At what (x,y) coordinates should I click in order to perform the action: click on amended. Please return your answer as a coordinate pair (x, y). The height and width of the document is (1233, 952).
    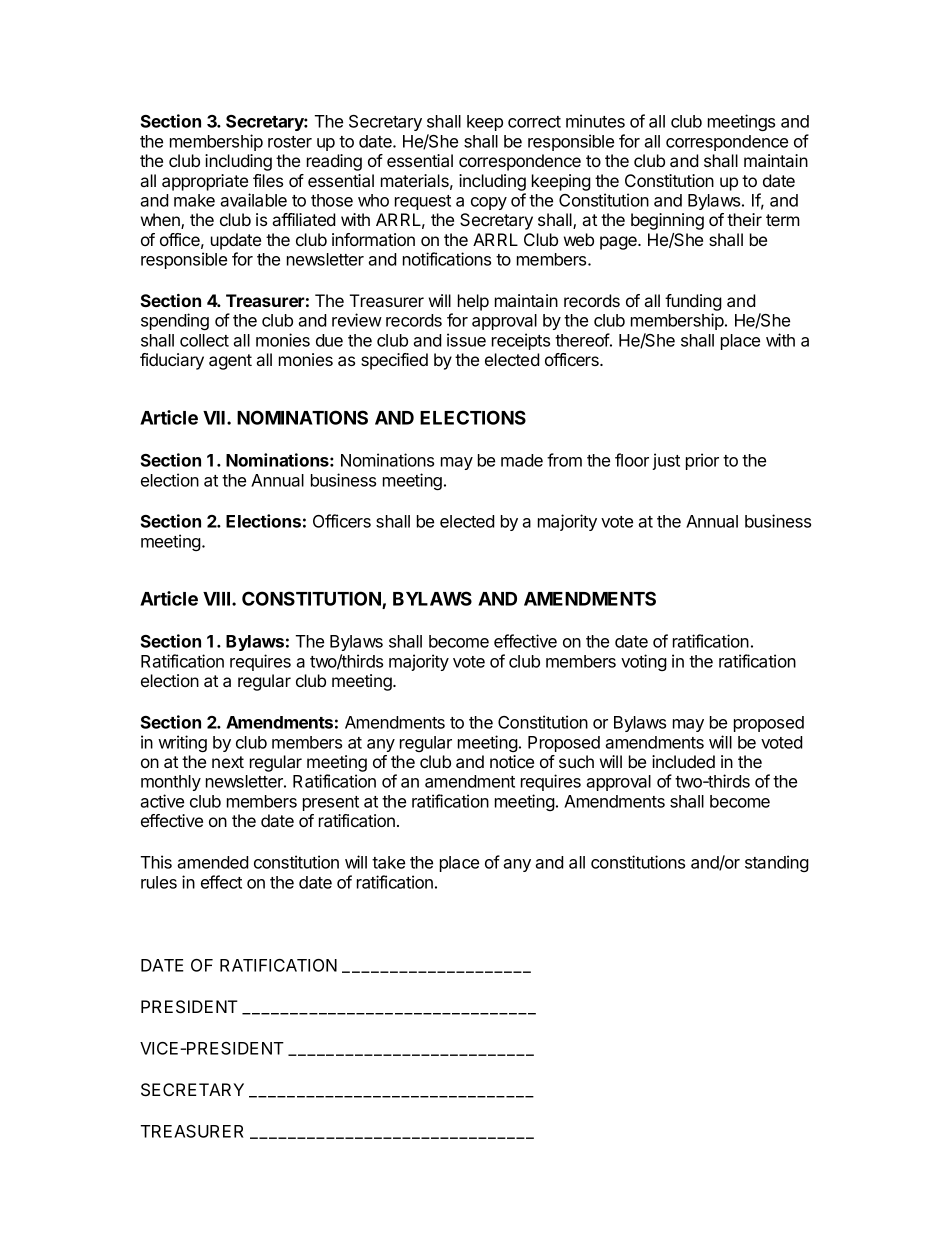
    Looking at the image, I should click on (213, 862).
